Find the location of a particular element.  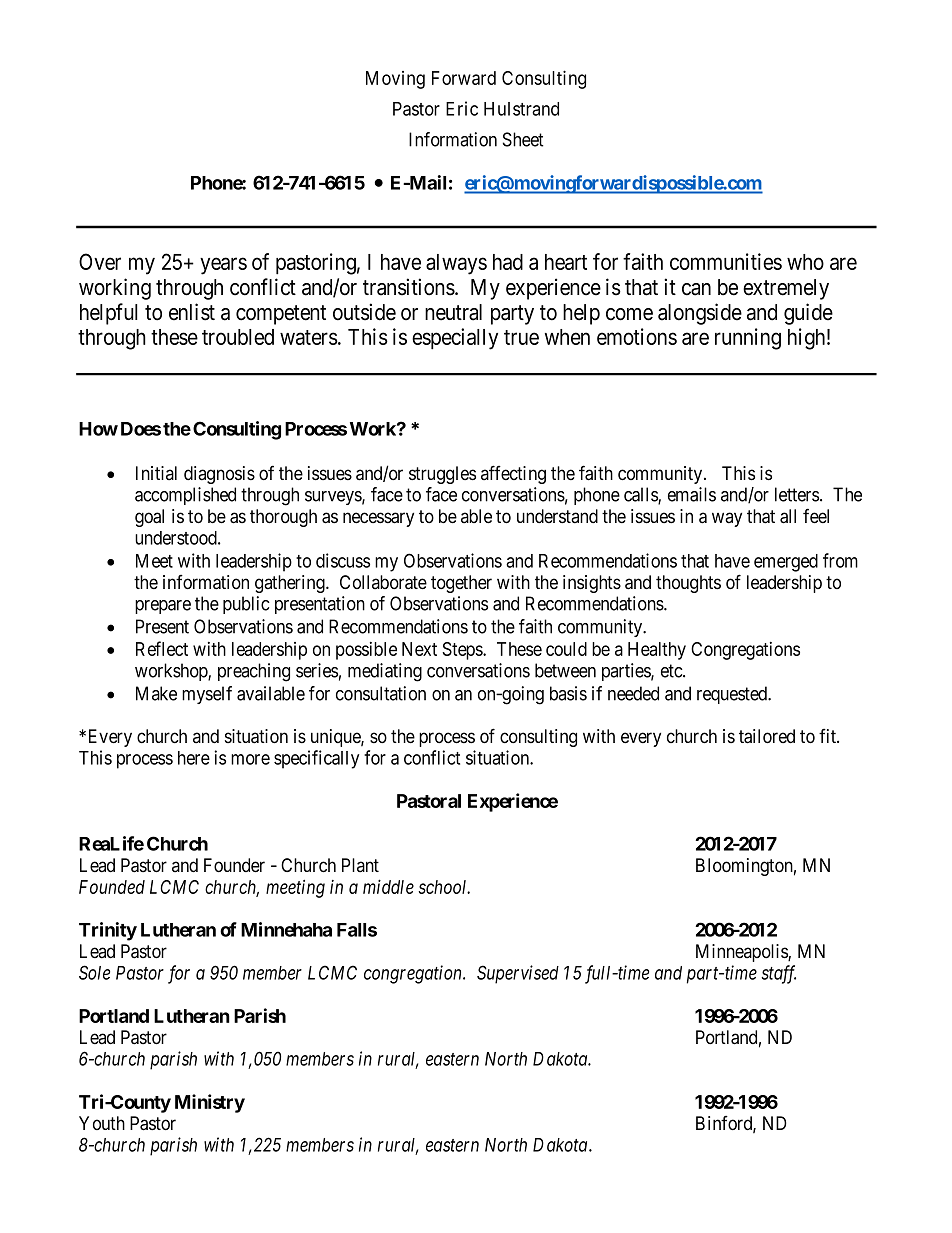

Ministry is located at coordinates (210, 1103).
